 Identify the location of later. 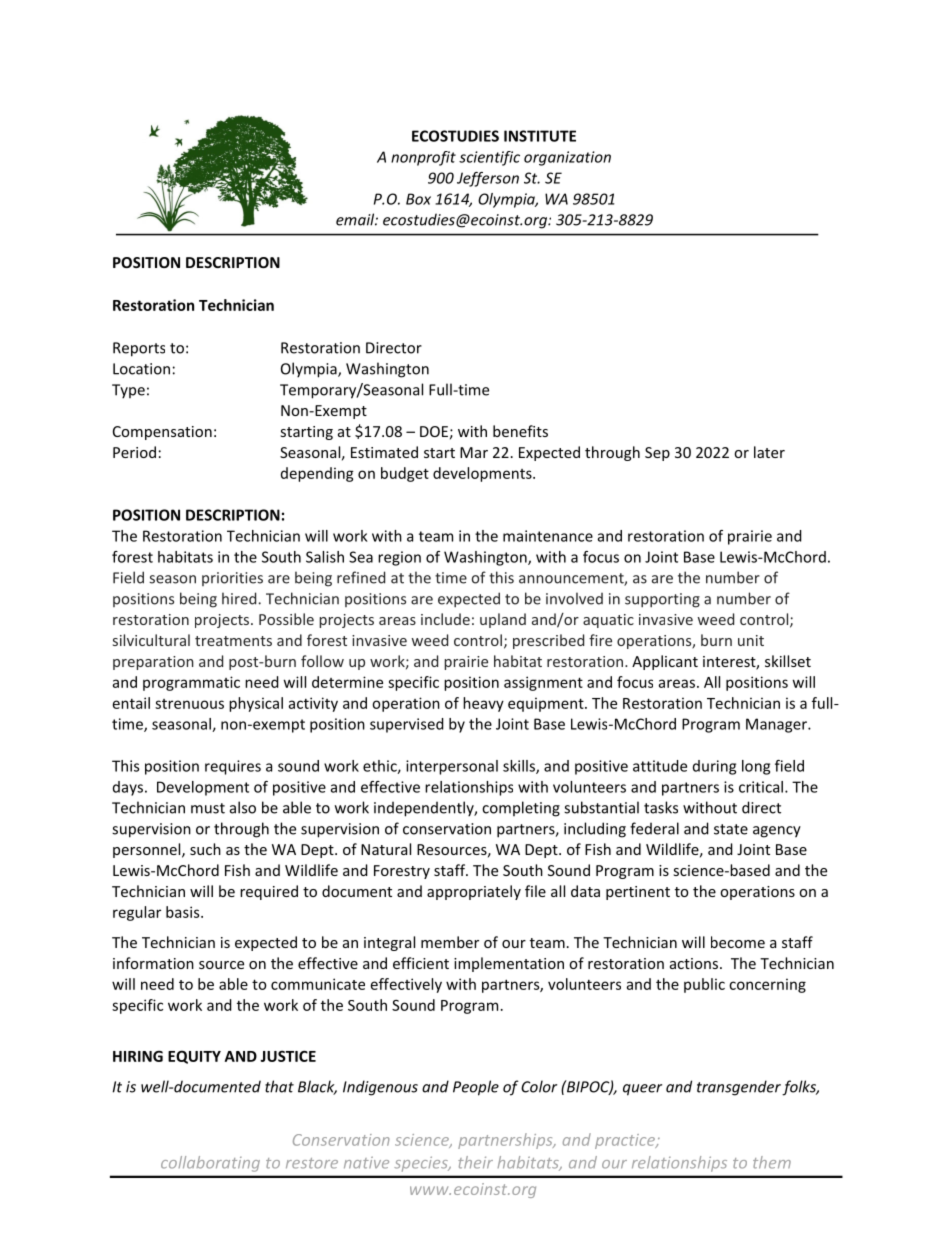
(769, 452).
